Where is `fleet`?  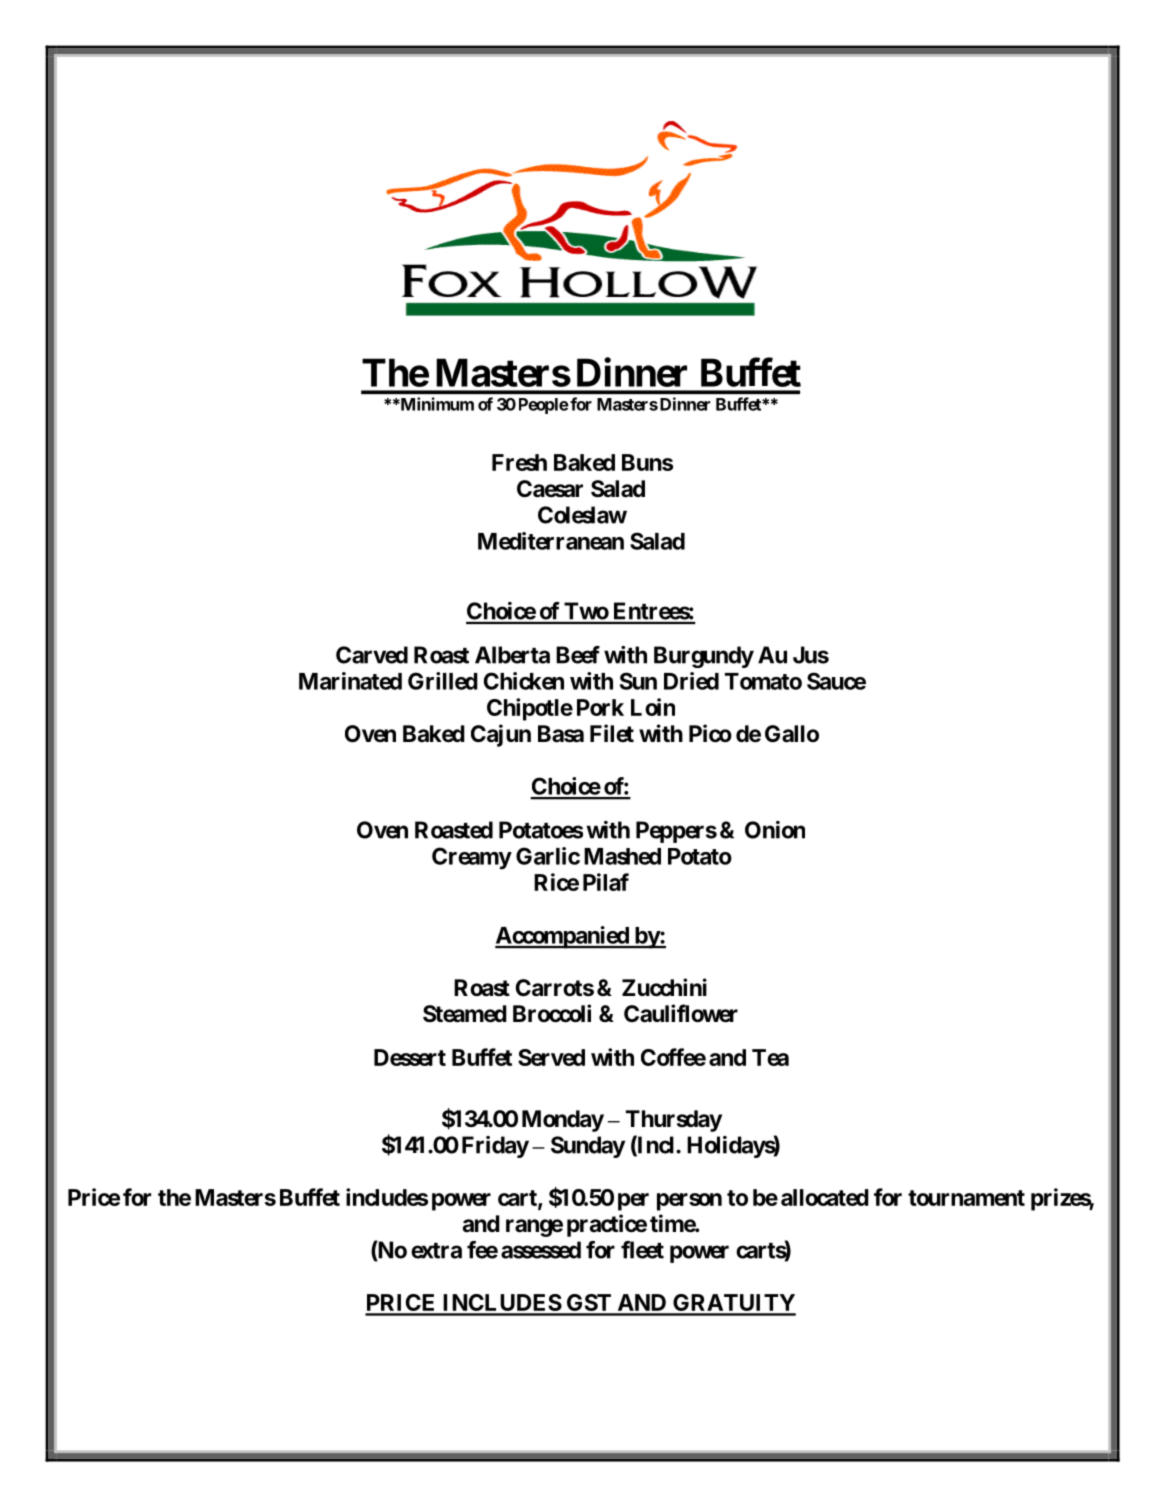
fleet is located at coordinates (642, 1250).
